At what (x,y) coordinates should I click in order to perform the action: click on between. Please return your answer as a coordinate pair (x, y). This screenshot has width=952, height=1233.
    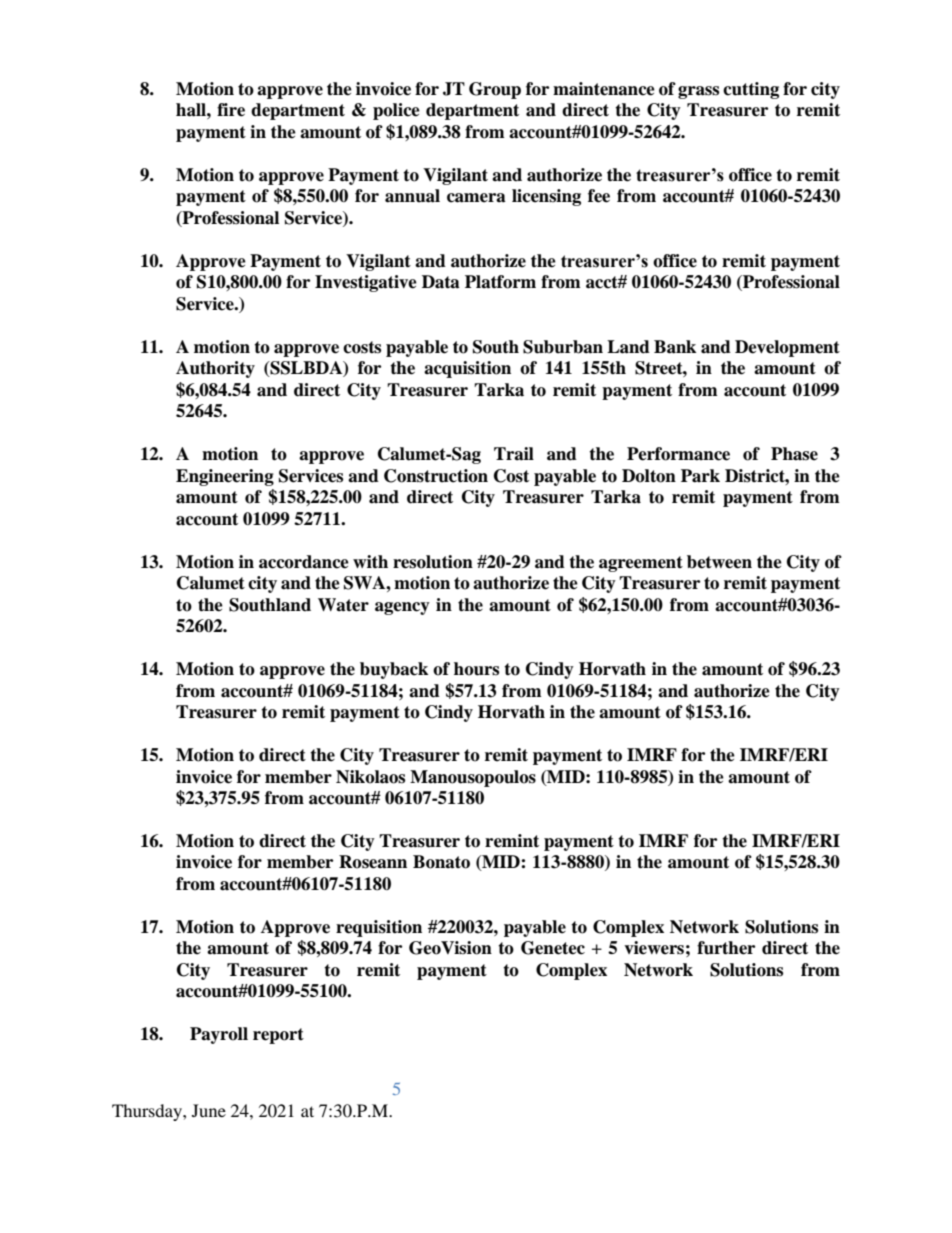
    Looking at the image, I should click on (719, 562).
